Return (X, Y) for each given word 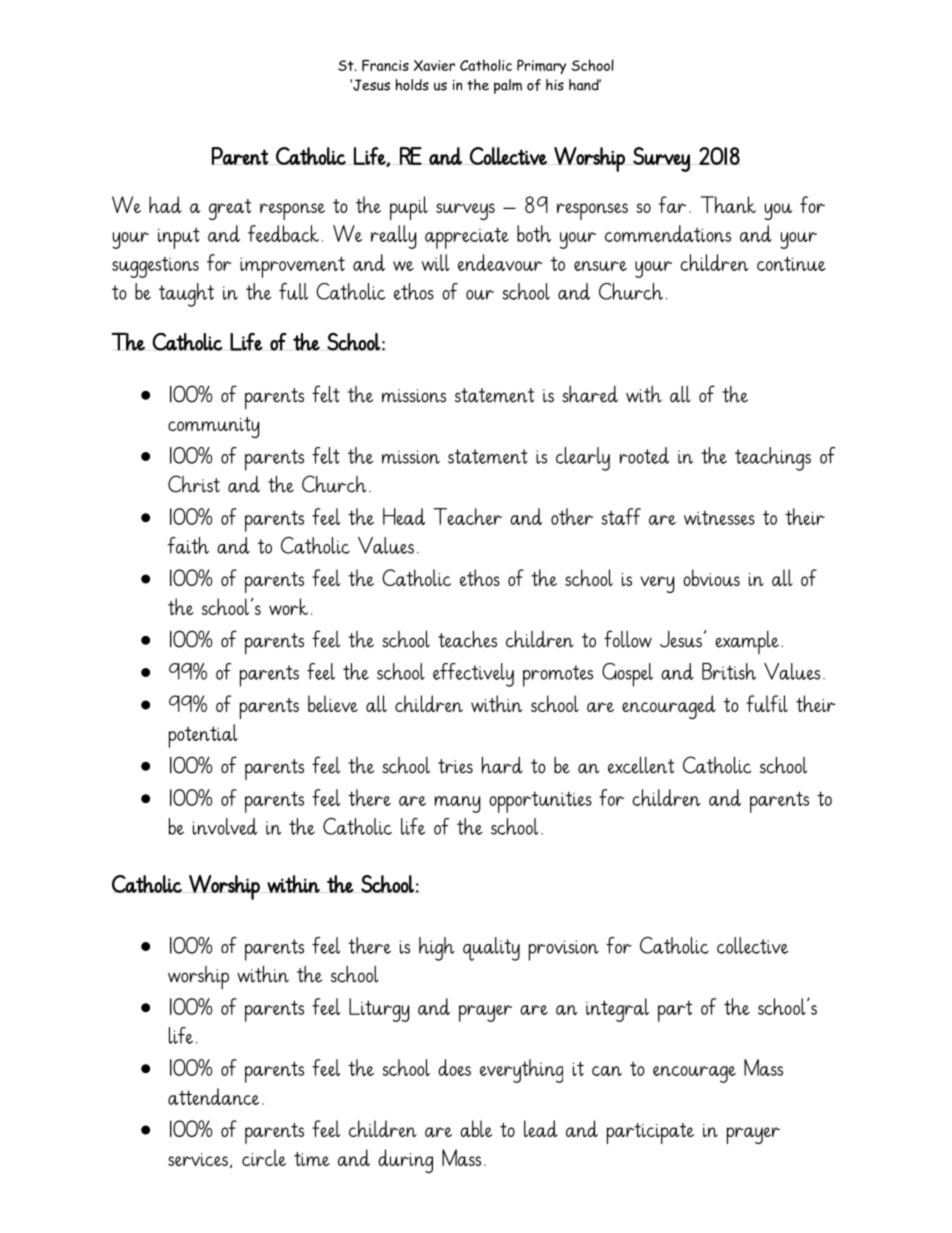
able (476, 1128)
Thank (728, 204)
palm (508, 86)
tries (455, 766)
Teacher (467, 516)
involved (225, 826)
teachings (773, 459)
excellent (641, 765)
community (213, 427)
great (230, 209)
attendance (213, 1096)
